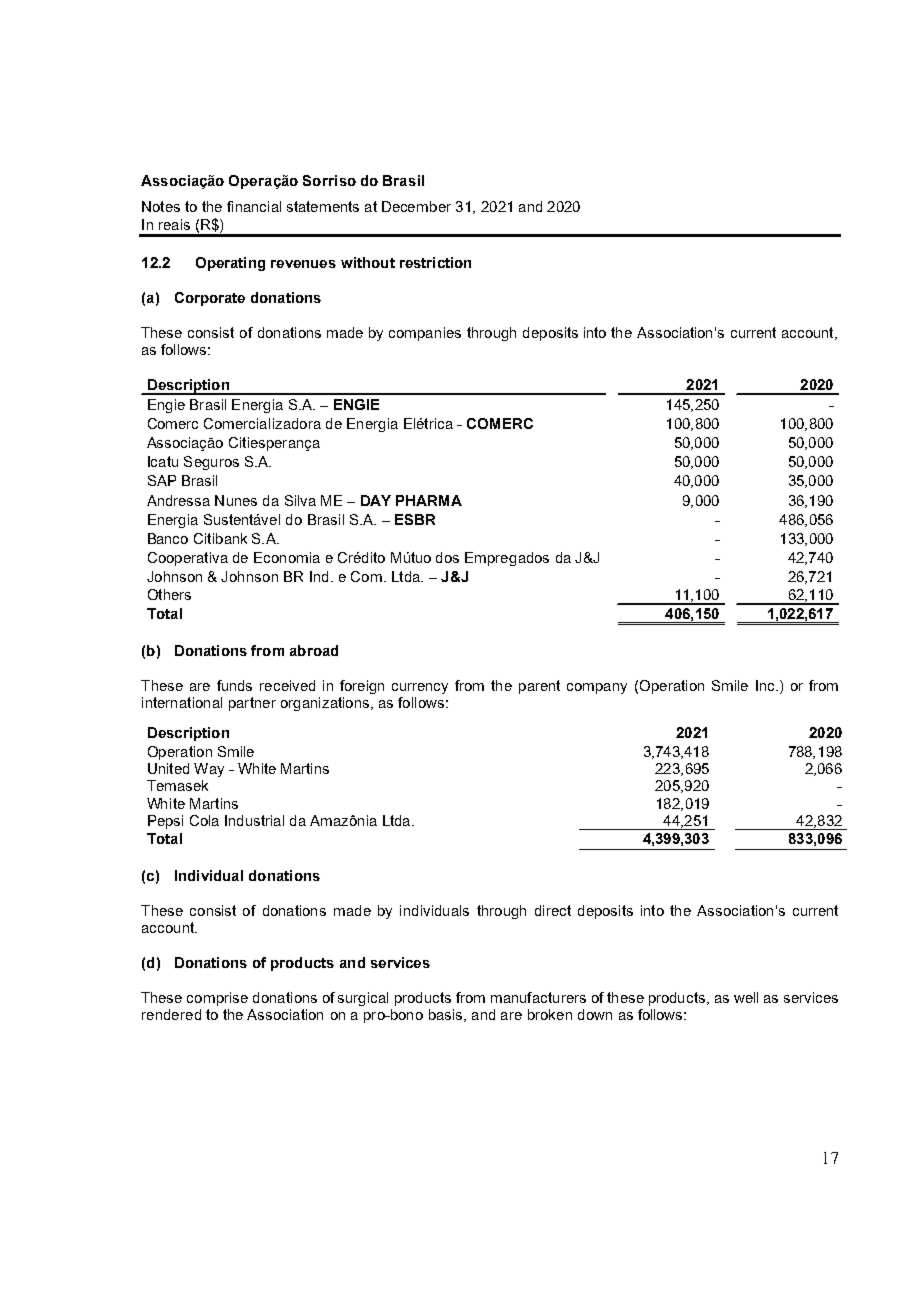 The height and width of the screenshot is (1308, 924). What do you see at coordinates (254, 206) in the screenshot?
I see `financial` at bounding box center [254, 206].
